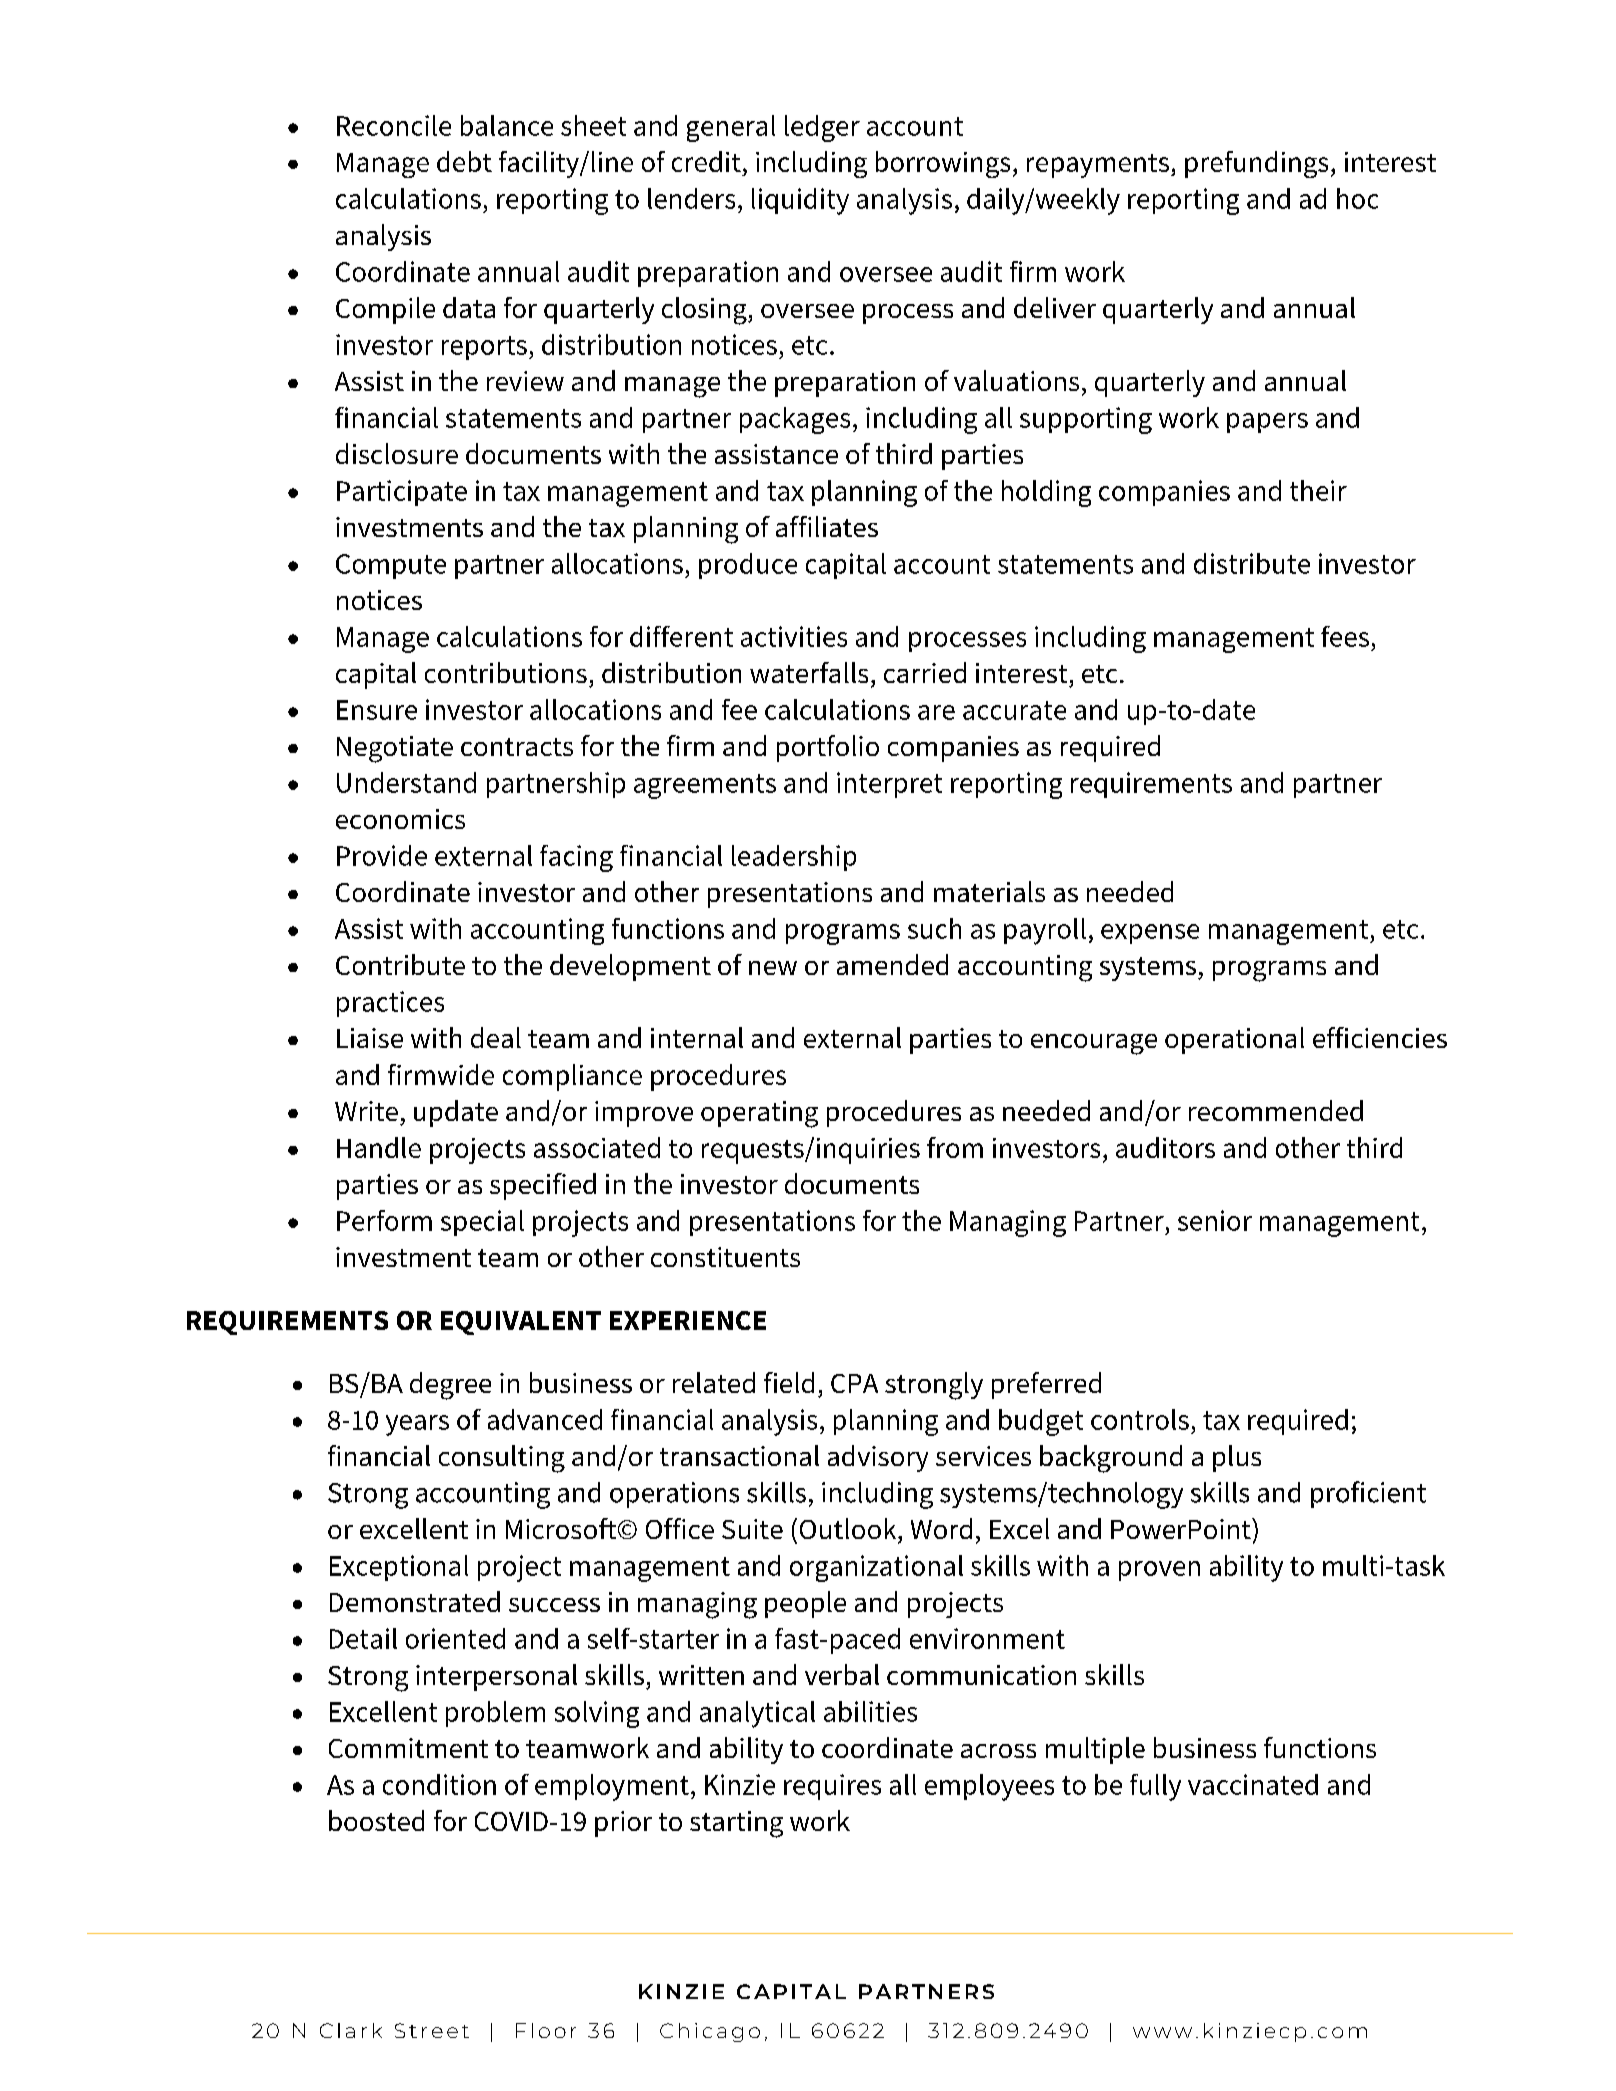  I want to click on CPA, so click(854, 1383).
